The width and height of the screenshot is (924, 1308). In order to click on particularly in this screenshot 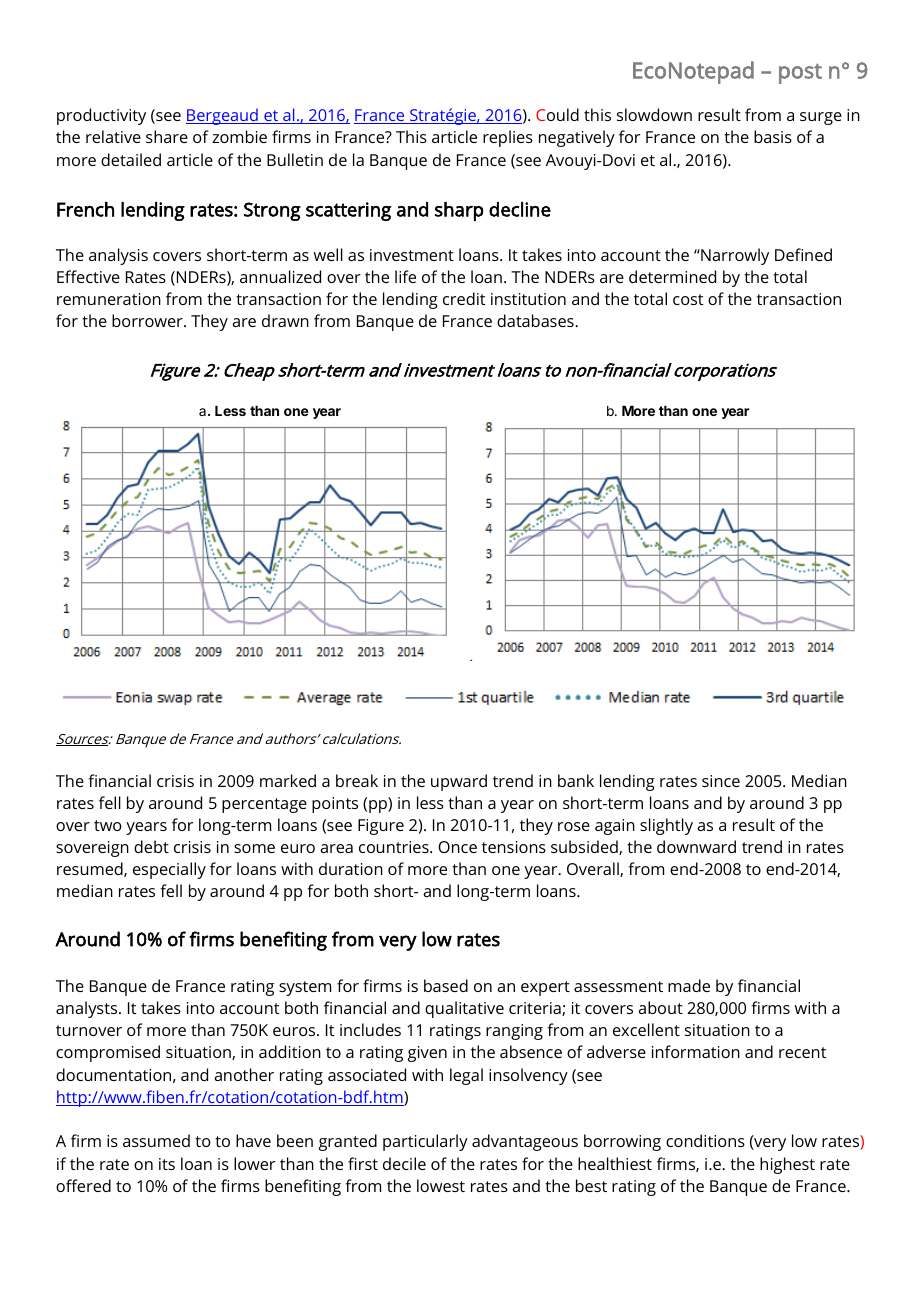, I will do `click(425, 1142)`.
